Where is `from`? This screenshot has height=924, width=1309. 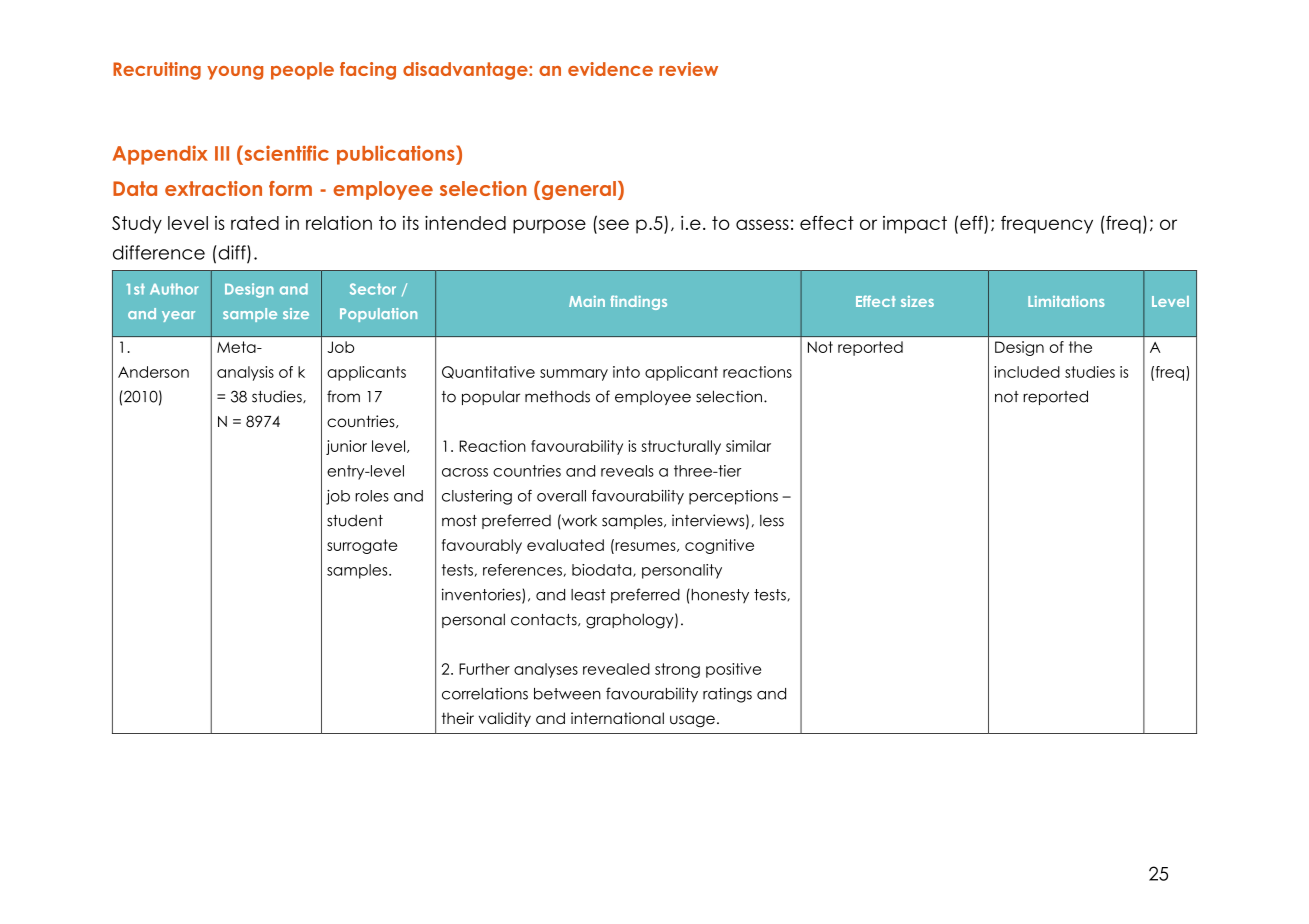 from is located at coordinates (343, 396).
